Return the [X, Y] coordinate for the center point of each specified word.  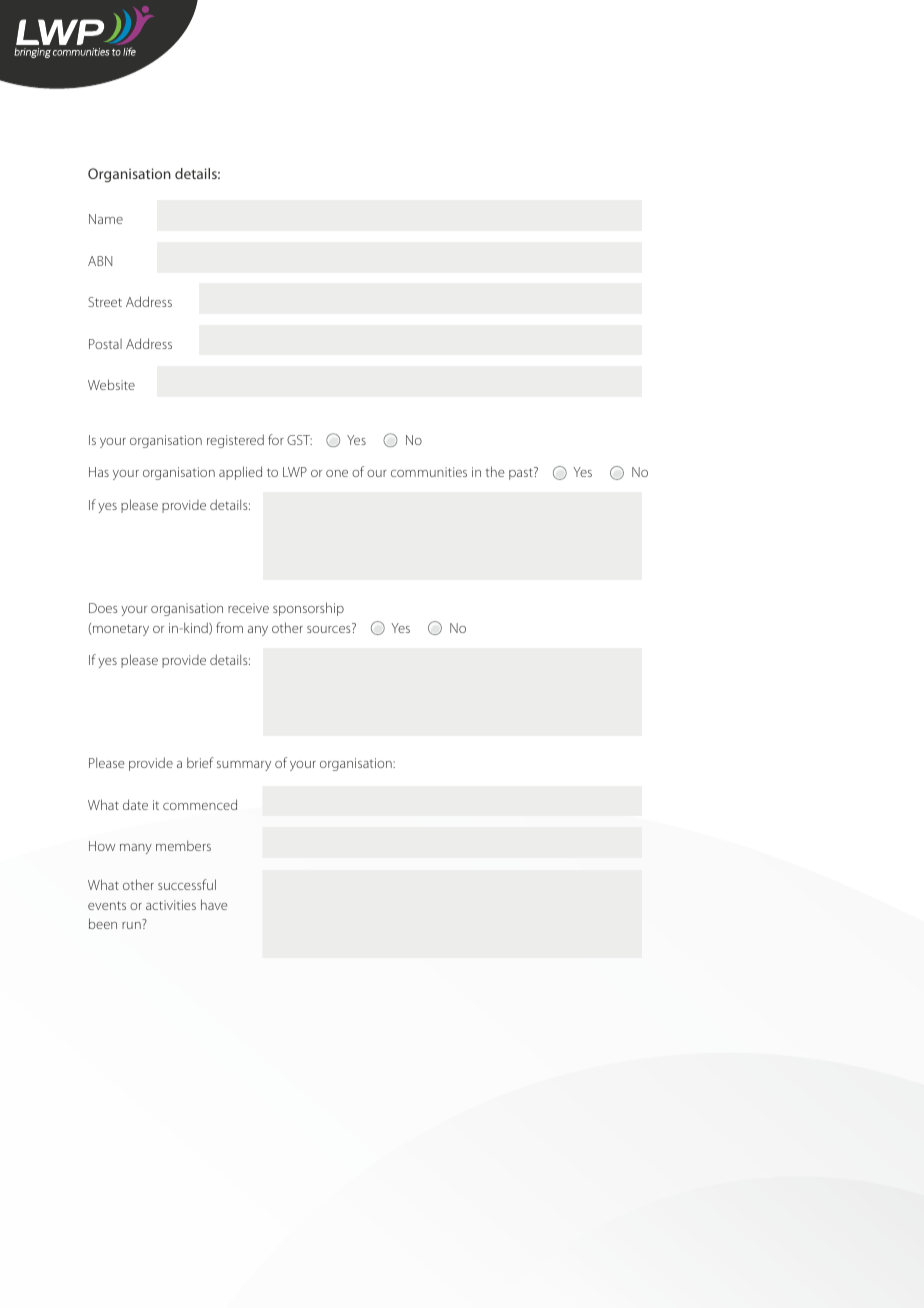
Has [99, 472]
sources [330, 628]
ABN [100, 261]
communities [429, 472]
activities [171, 905]
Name [106, 219]
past [522, 473]
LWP [295, 472]
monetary [121, 630]
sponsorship [308, 609]
